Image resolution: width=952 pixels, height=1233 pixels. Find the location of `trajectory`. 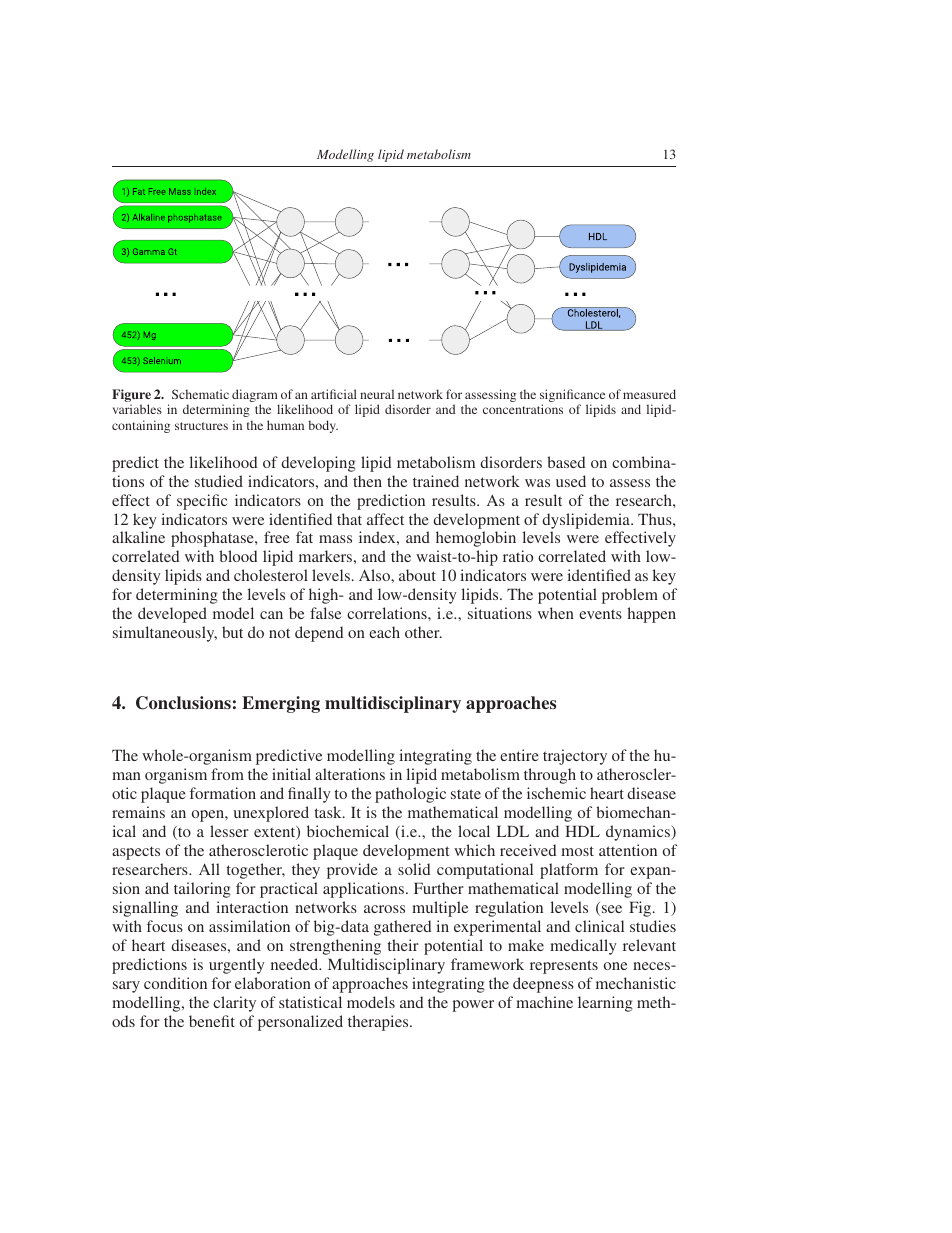

trajectory is located at coordinates (575, 757).
